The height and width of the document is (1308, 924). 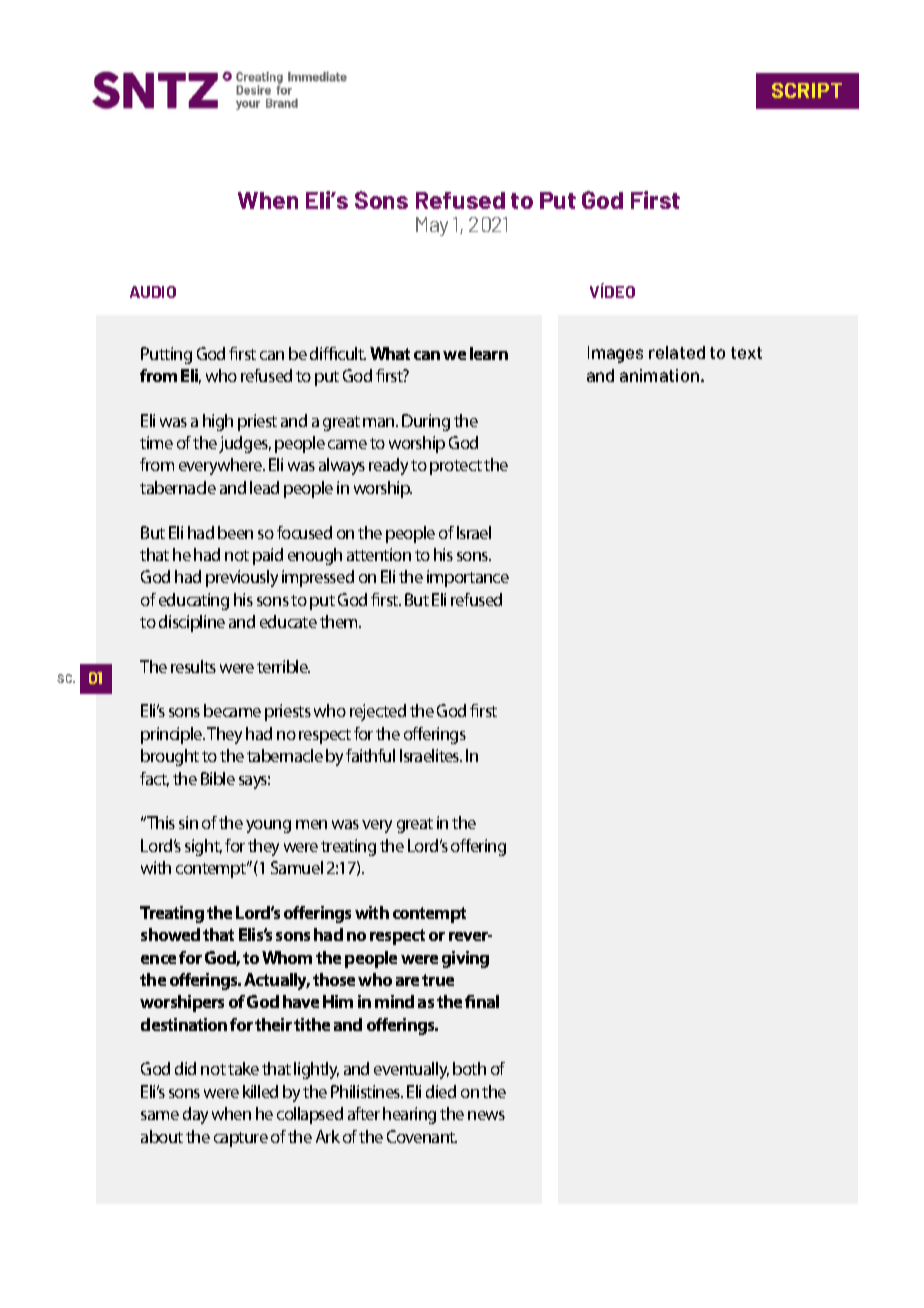 What do you see at coordinates (153, 292) in the document?
I see `AUDIO` at bounding box center [153, 292].
